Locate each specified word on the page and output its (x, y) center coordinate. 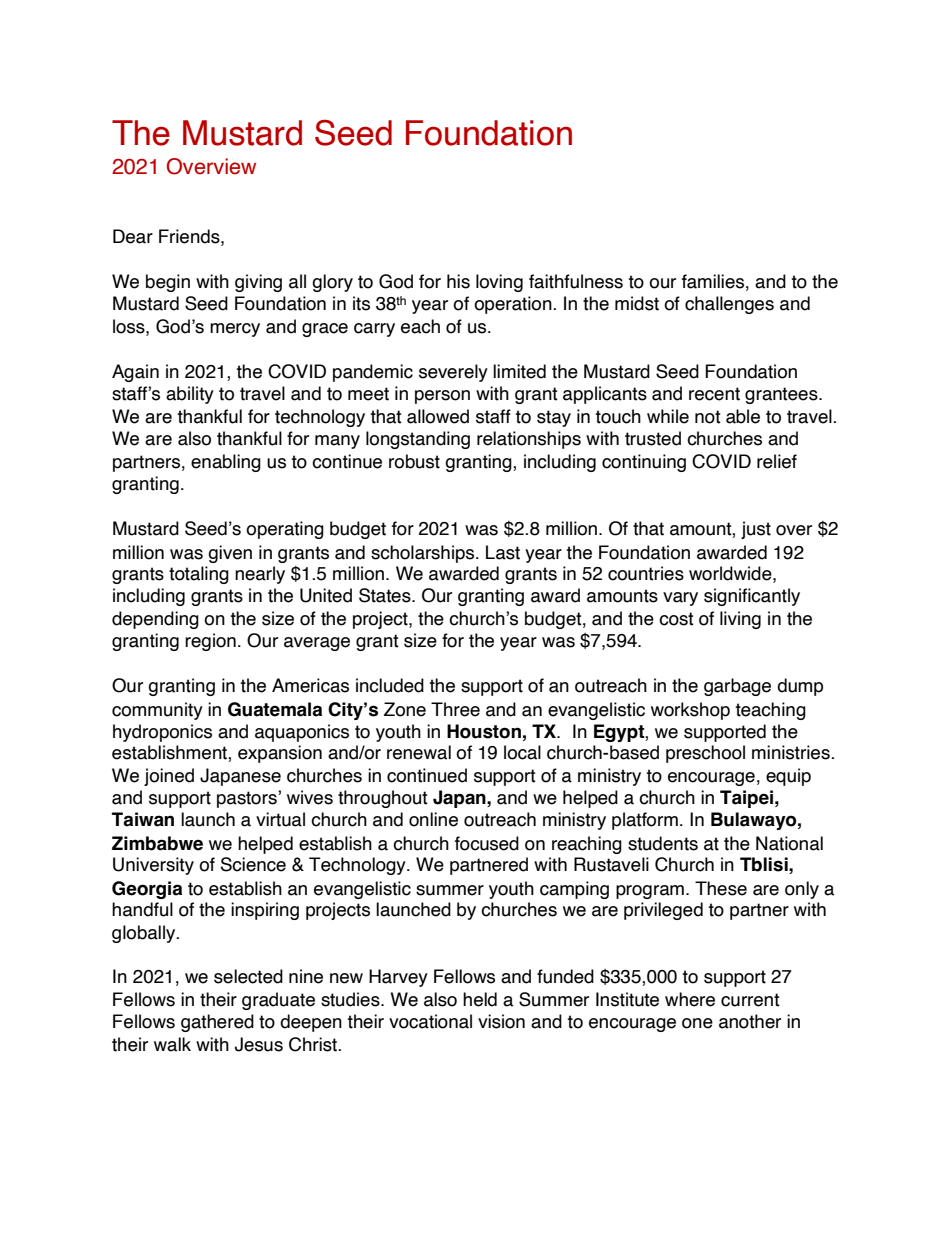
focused (487, 843)
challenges (729, 305)
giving (258, 283)
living (740, 620)
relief (777, 461)
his (458, 281)
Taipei (746, 799)
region (210, 642)
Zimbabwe (157, 843)
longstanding (418, 440)
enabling (226, 463)
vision (501, 1021)
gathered (217, 1023)
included (390, 685)
